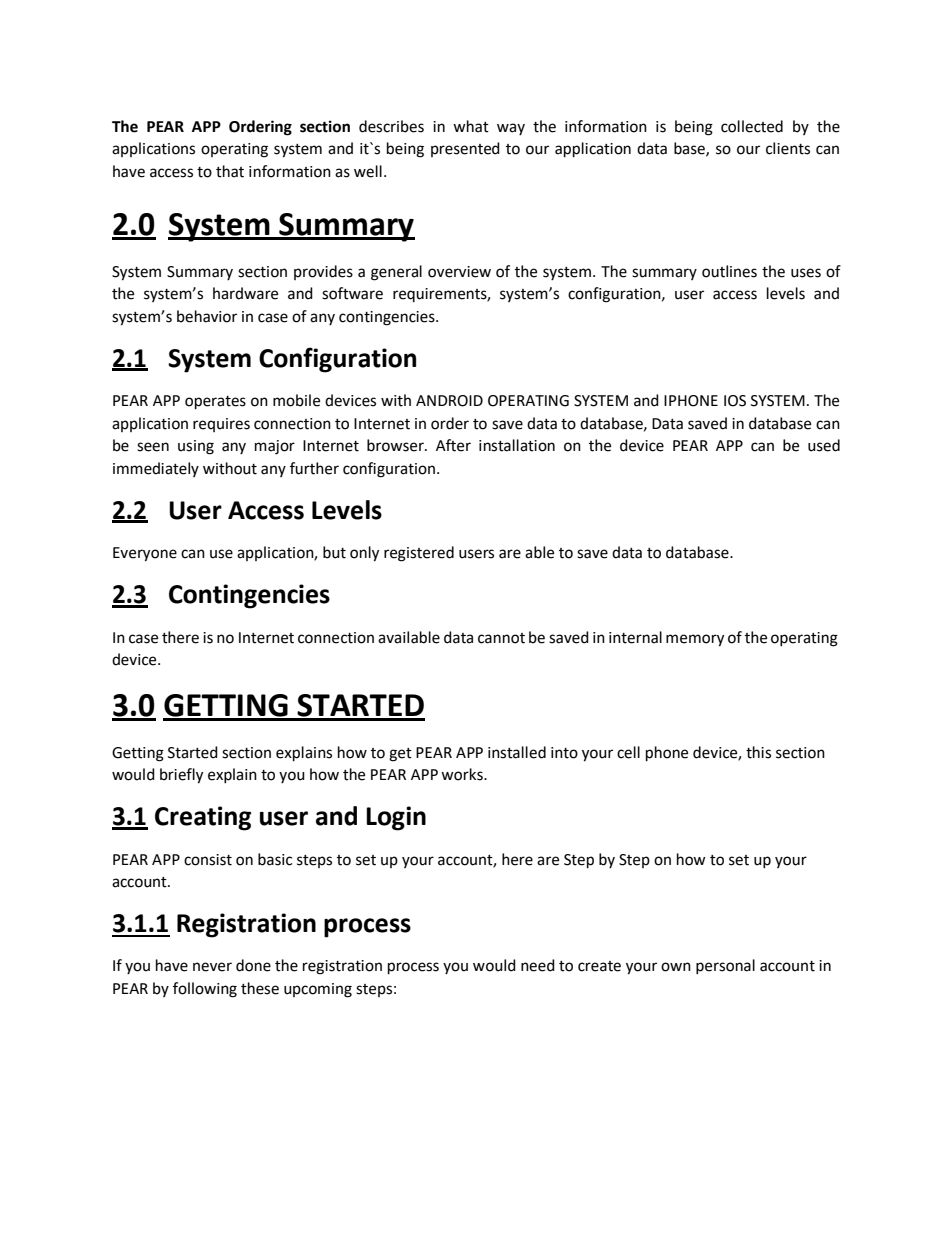 The width and height of the page is (952, 1233). I want to click on this, so click(758, 752).
